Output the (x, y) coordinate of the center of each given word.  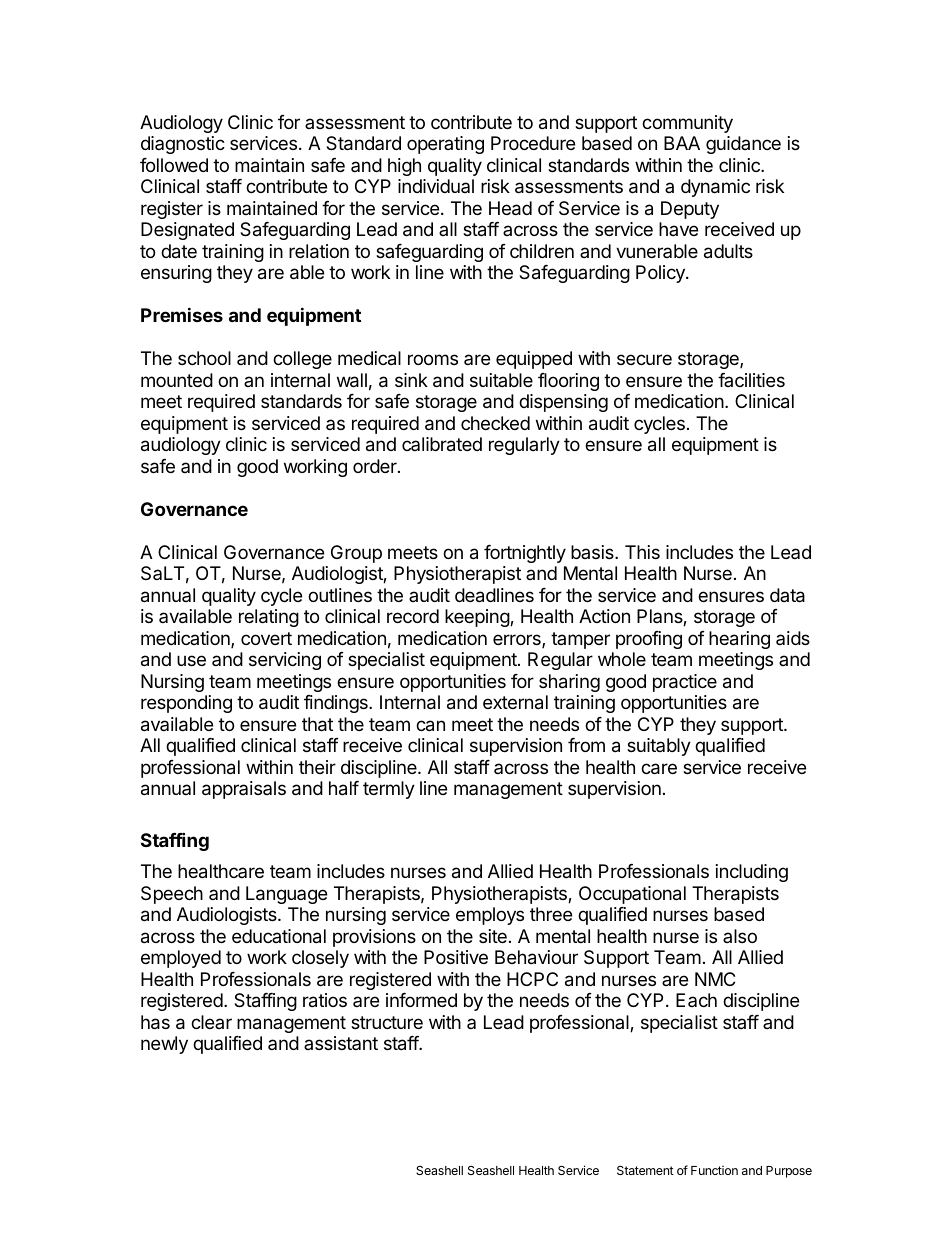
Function (714, 1170)
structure (387, 1022)
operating (445, 145)
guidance (743, 145)
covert (266, 638)
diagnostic (183, 145)
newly (164, 1045)
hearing (739, 640)
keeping (478, 618)
